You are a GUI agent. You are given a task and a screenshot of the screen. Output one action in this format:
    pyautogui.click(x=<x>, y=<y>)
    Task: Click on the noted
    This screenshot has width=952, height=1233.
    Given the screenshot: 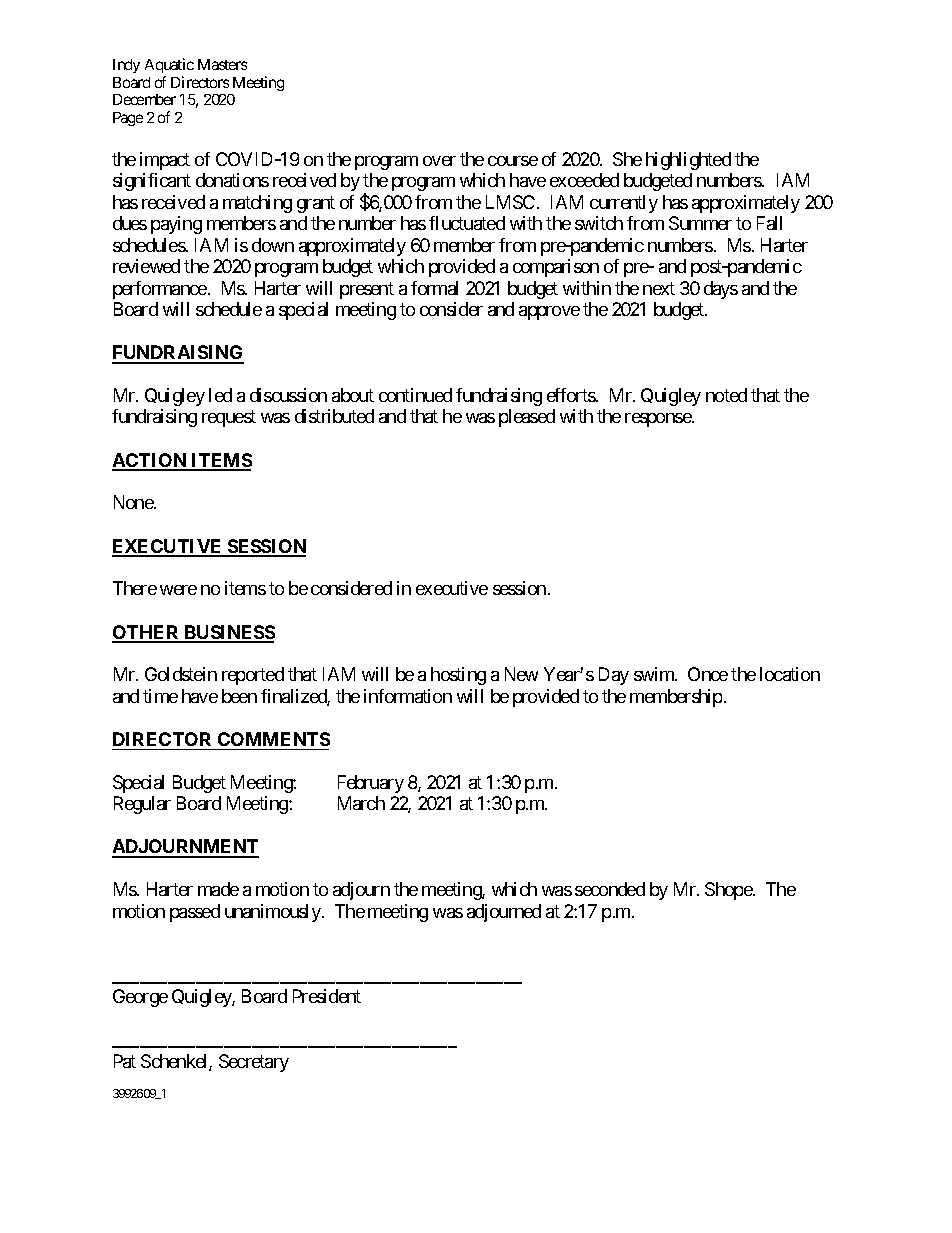 What is the action you would take?
    pyautogui.click(x=726, y=395)
